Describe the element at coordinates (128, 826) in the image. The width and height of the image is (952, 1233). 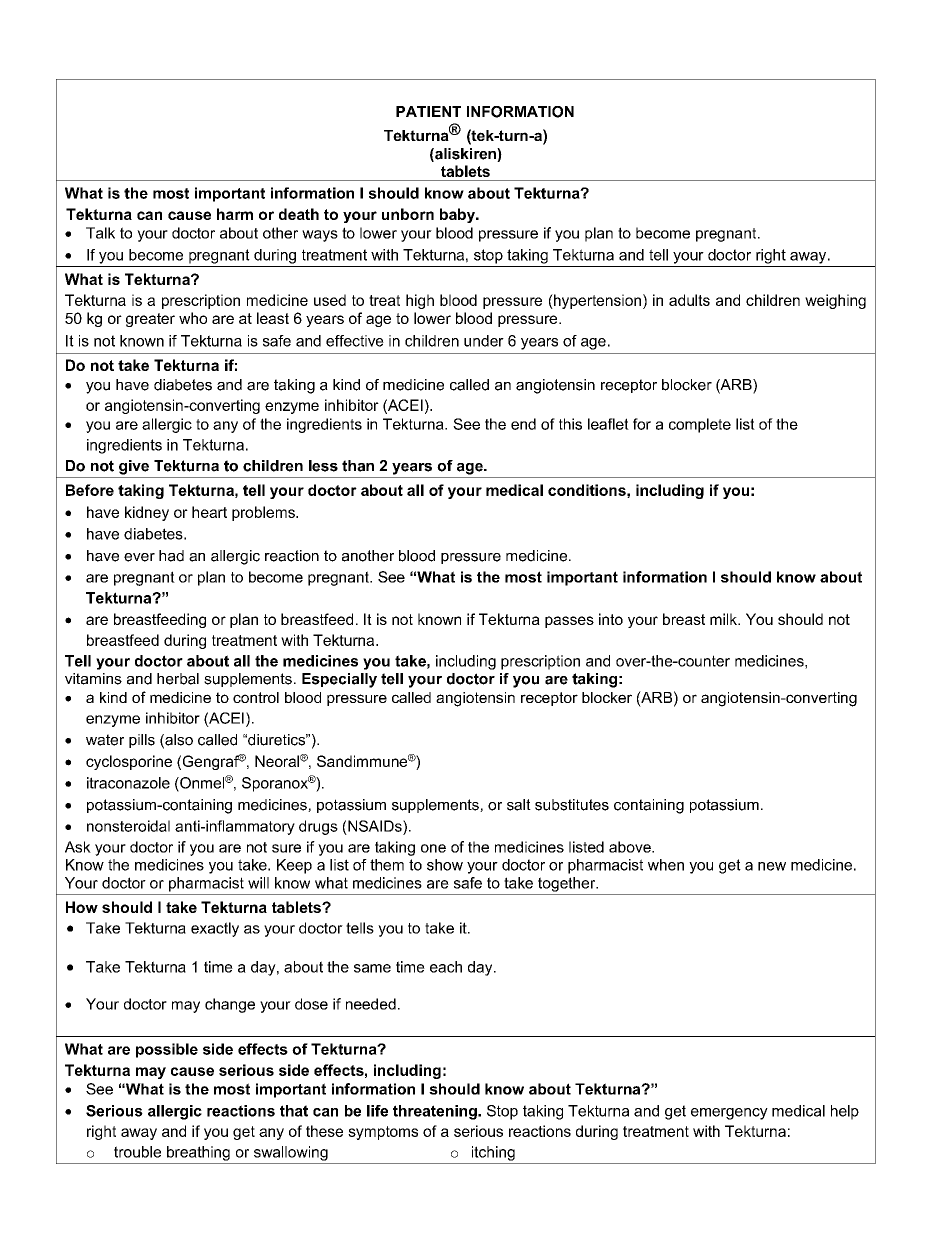
I see `nonsteroidal` at that location.
